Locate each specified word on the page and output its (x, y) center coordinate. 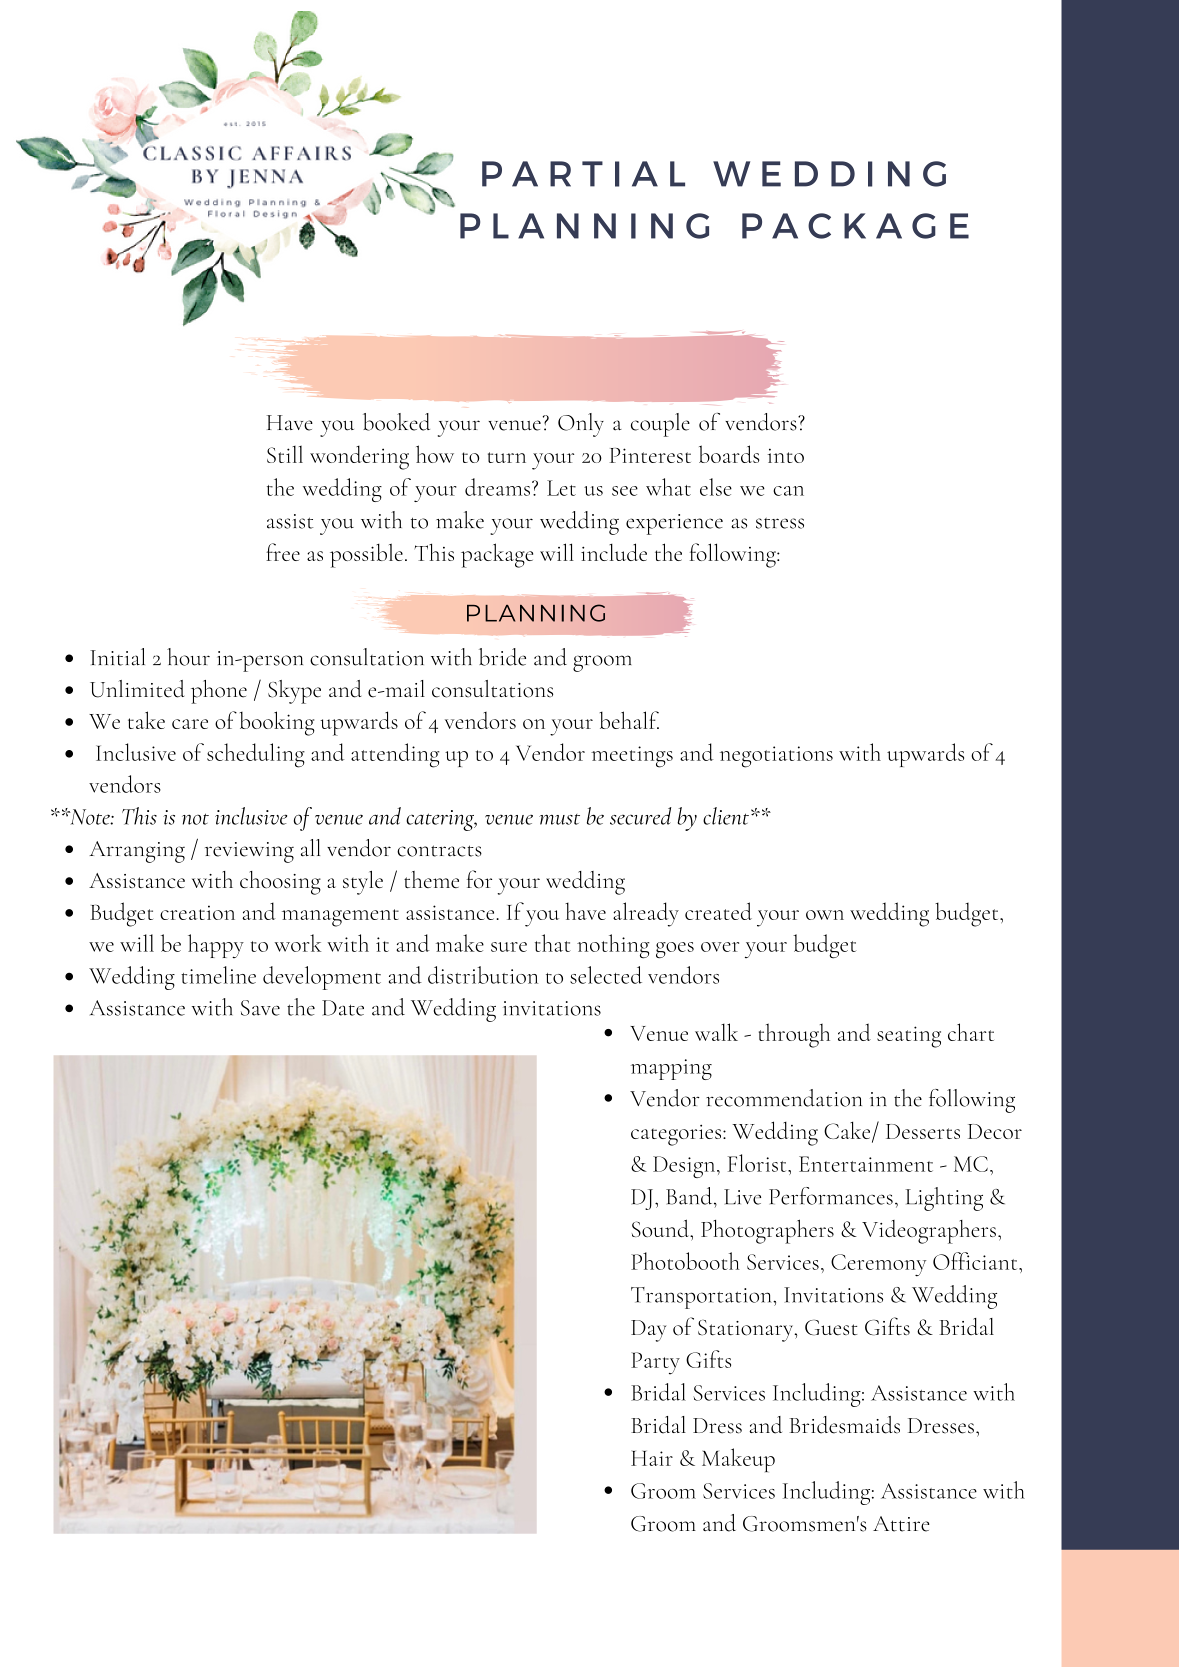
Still (285, 454)
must (559, 819)
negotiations (776, 757)
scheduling (256, 755)
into (786, 455)
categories (677, 1135)
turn (507, 457)
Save (260, 1008)
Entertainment (866, 1164)
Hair (652, 1458)
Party (655, 1363)
